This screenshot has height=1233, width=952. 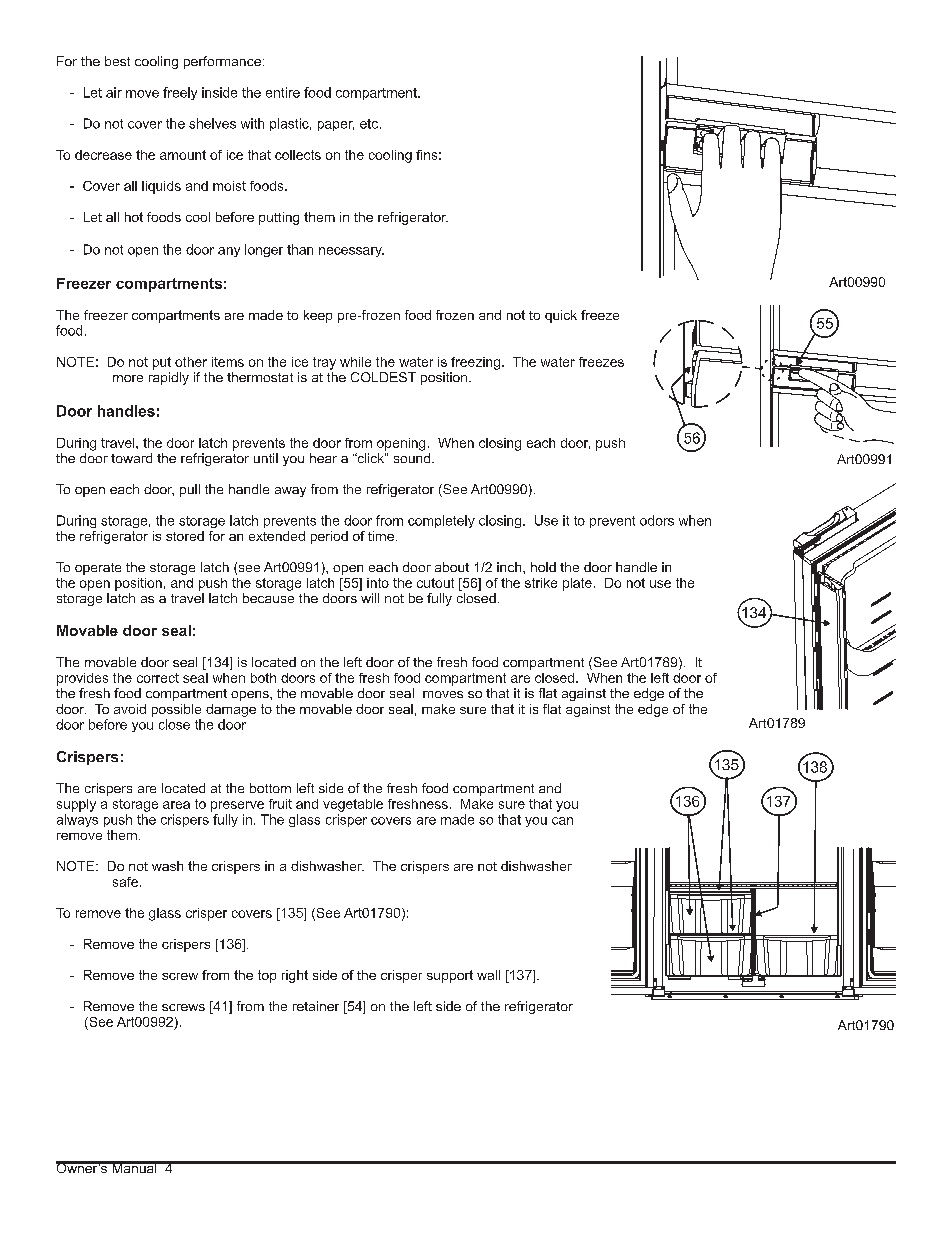 What do you see at coordinates (336, 126) in the screenshot?
I see `paper` at bounding box center [336, 126].
